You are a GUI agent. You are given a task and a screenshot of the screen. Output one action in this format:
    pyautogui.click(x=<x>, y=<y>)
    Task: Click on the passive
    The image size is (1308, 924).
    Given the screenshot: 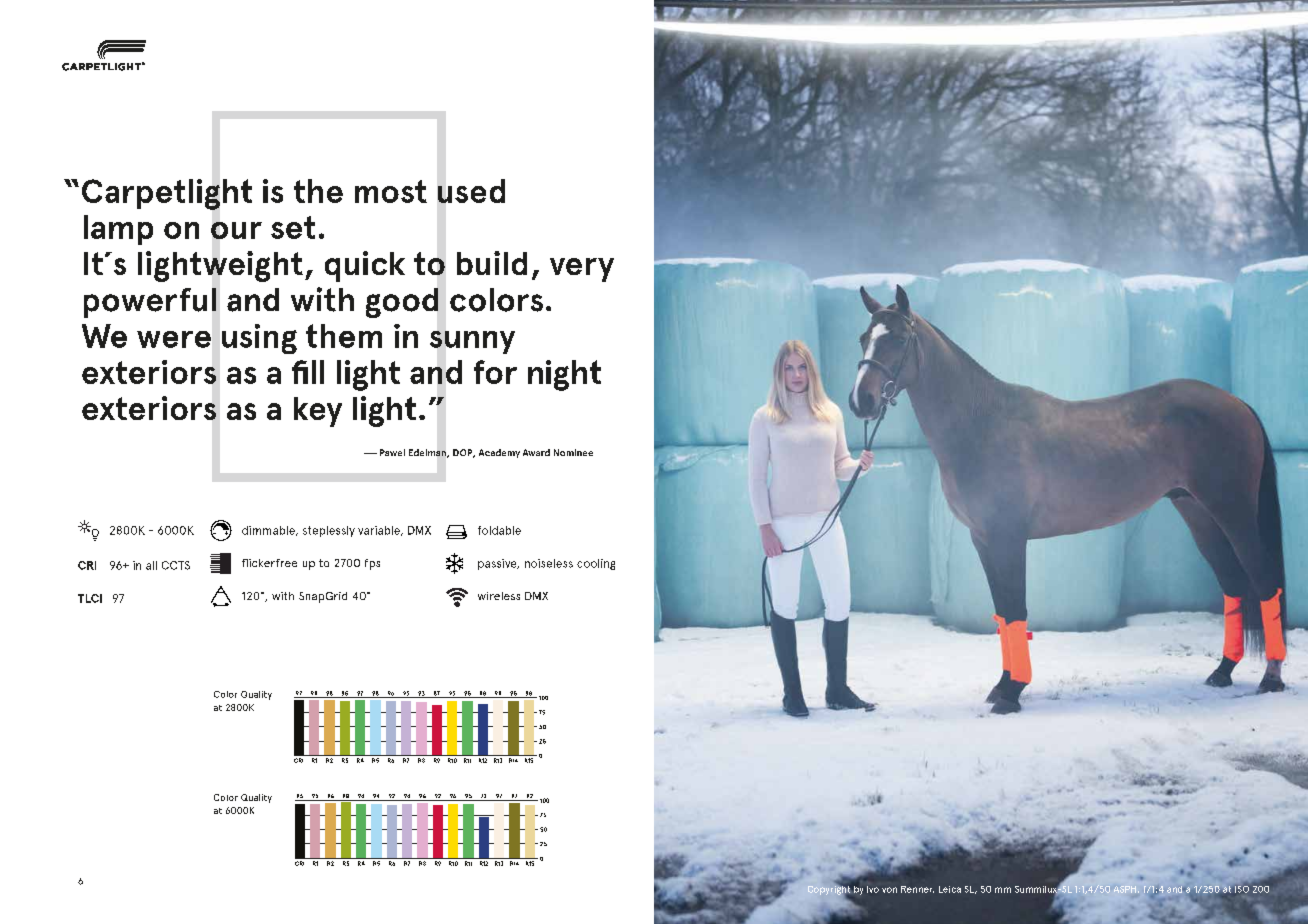 What is the action you would take?
    pyautogui.click(x=498, y=564)
